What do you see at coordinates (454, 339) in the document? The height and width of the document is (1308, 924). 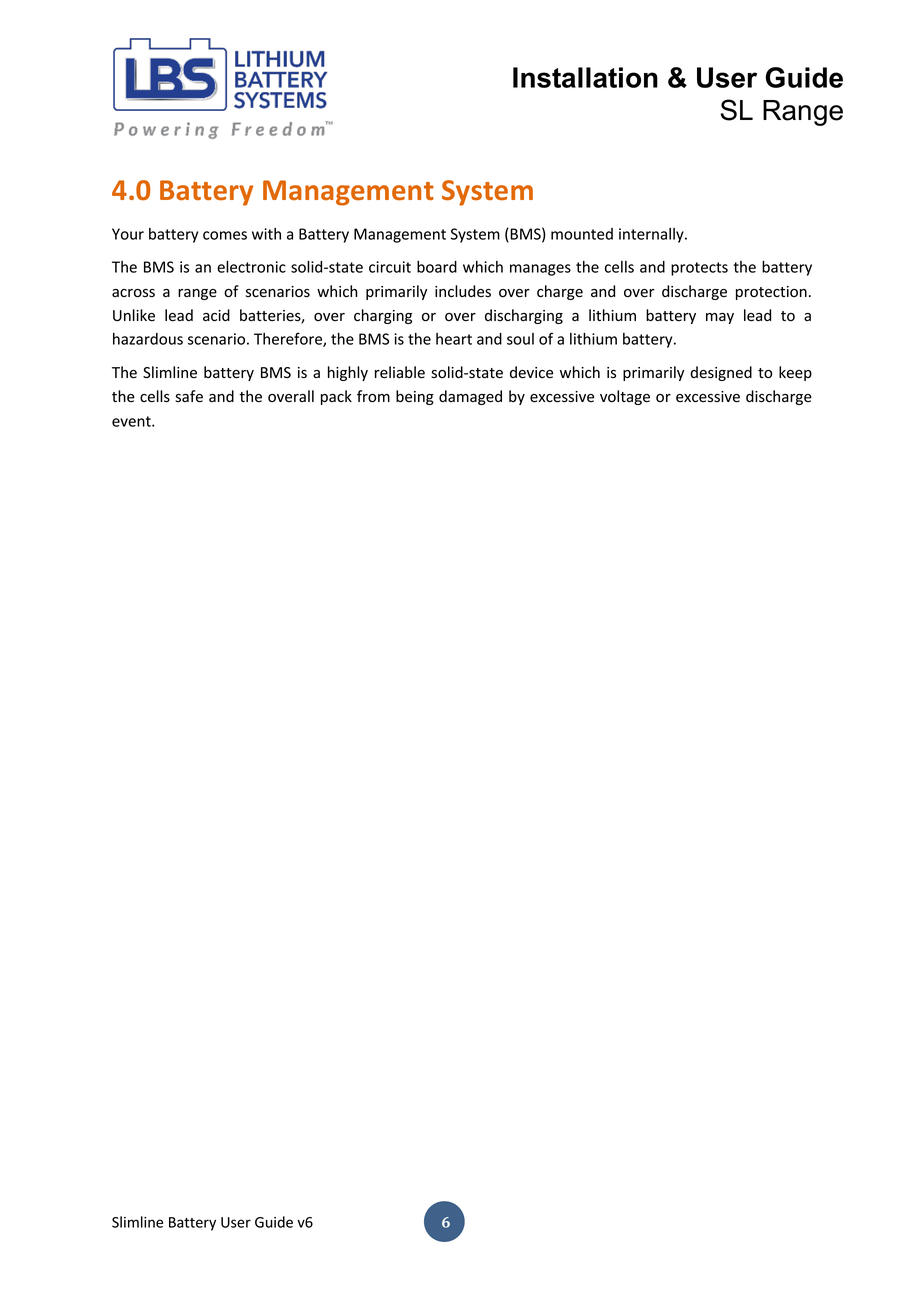 I see `heart` at bounding box center [454, 339].
